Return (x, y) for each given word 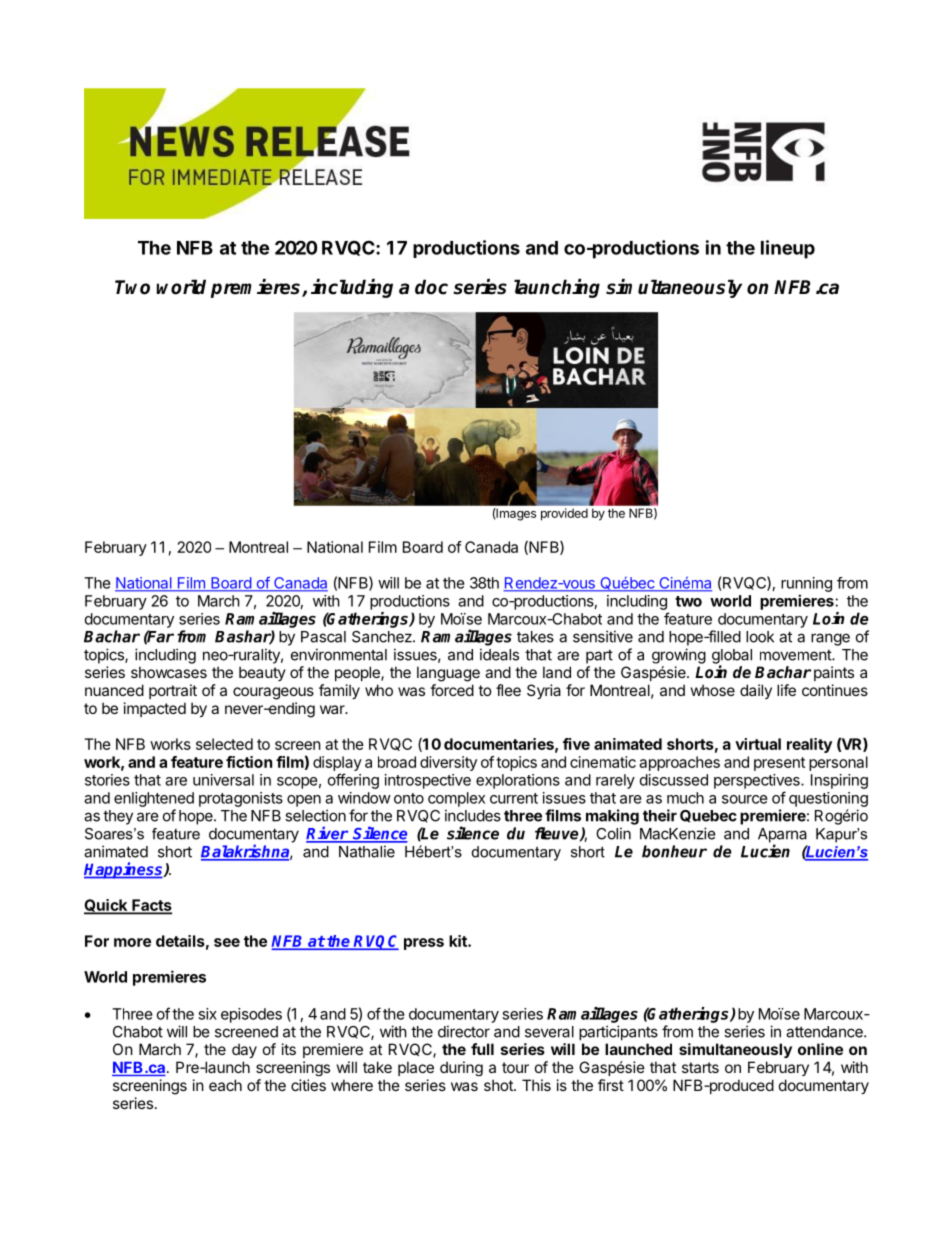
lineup (788, 249)
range (830, 639)
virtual (758, 744)
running (806, 584)
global (732, 657)
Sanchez (383, 637)
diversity (448, 763)
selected (224, 744)
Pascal (323, 637)
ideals (499, 654)
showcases (169, 672)
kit (459, 941)
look (760, 637)
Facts (151, 906)
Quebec (708, 816)
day (244, 1050)
